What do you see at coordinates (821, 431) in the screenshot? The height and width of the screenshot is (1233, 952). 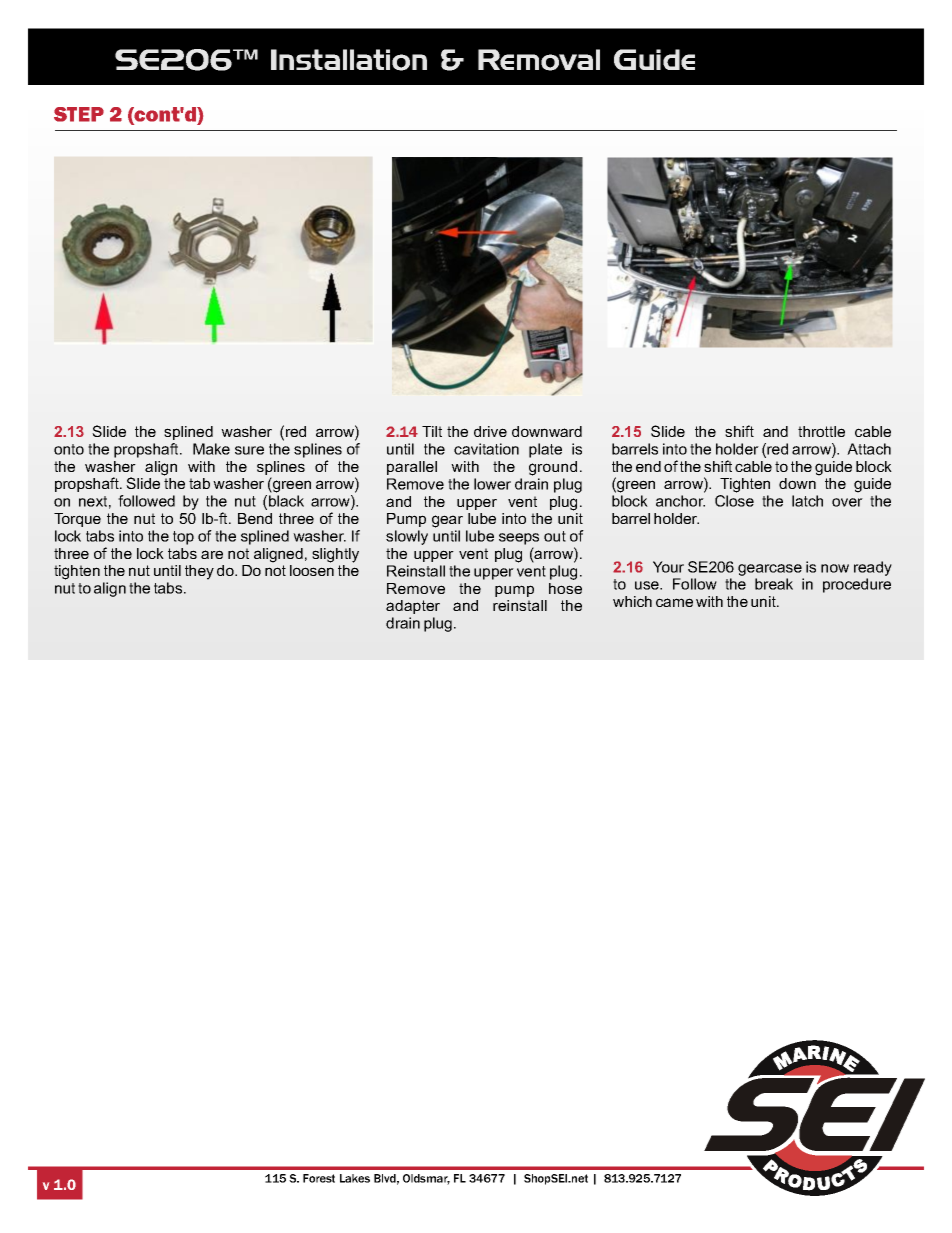 I see `throttle` at bounding box center [821, 431].
